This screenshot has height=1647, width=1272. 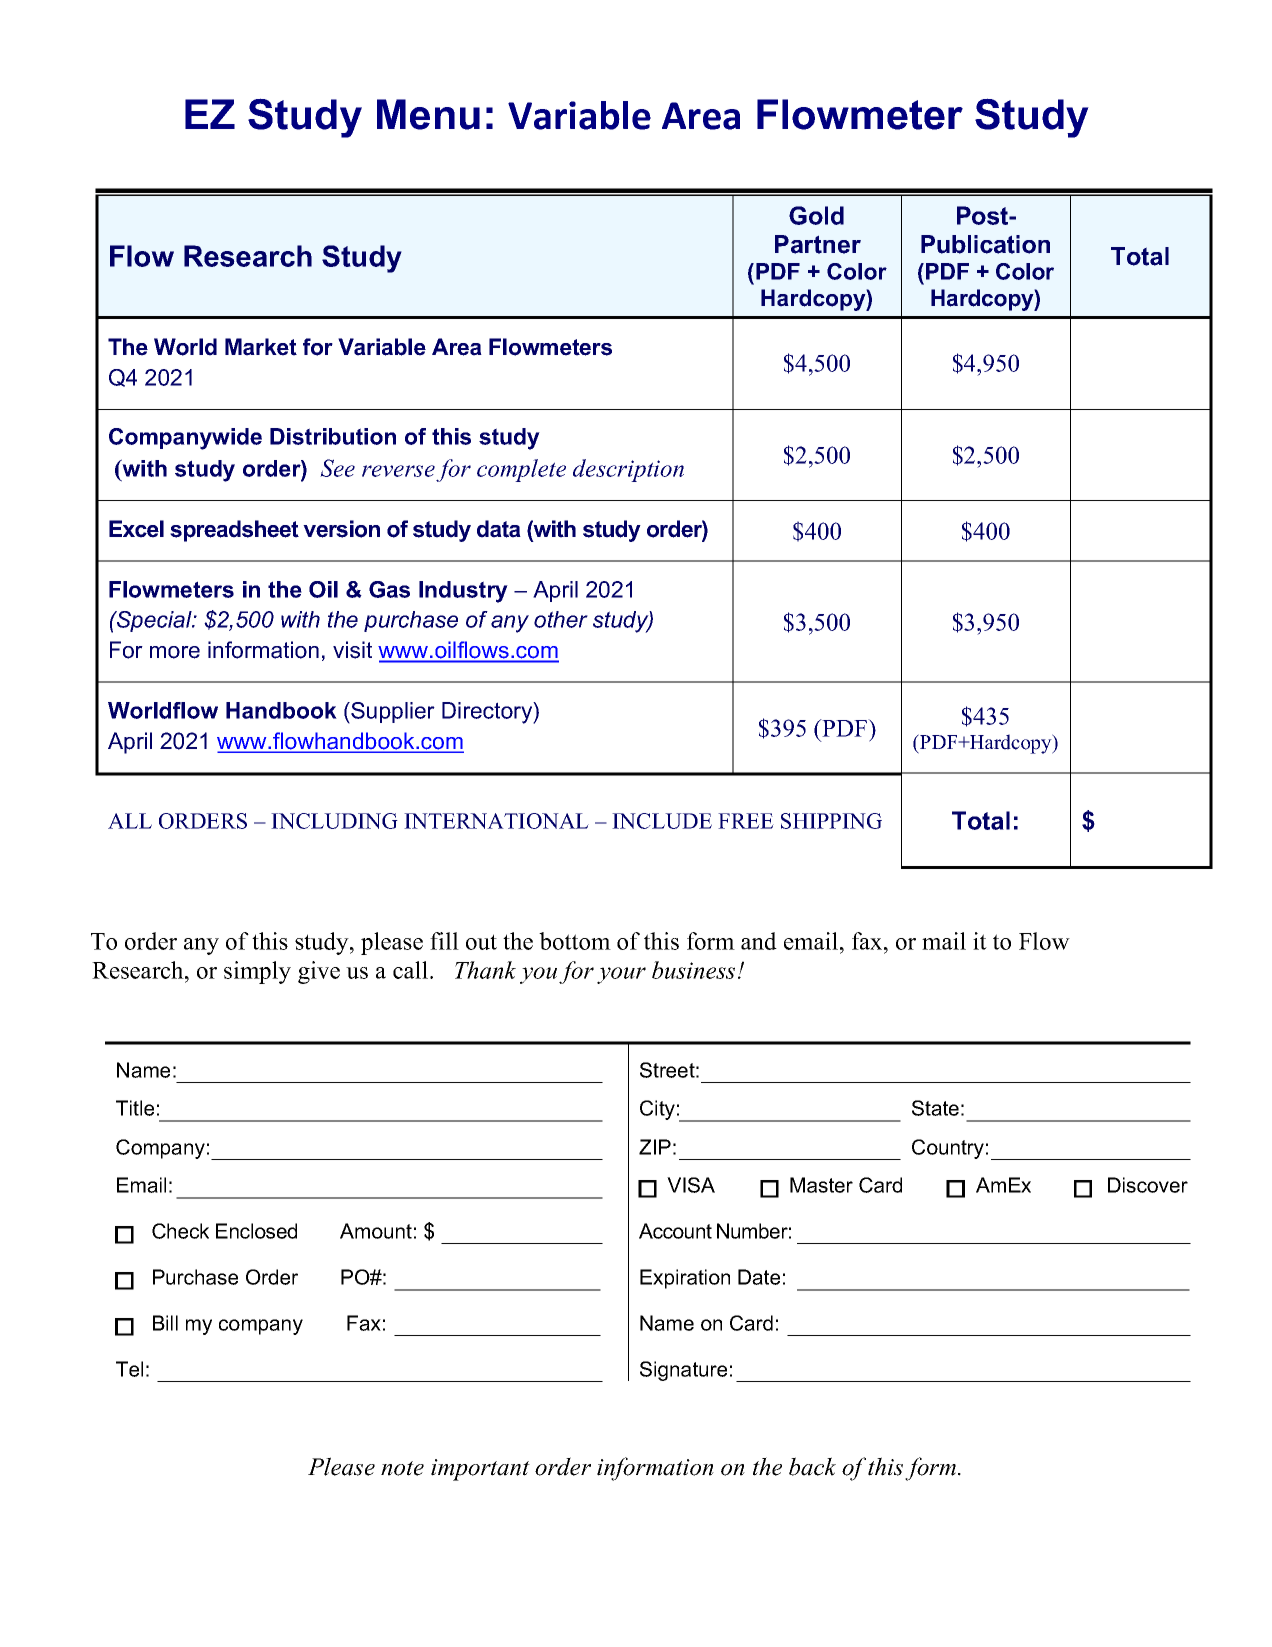 I want to click on Partner, so click(x=818, y=244).
